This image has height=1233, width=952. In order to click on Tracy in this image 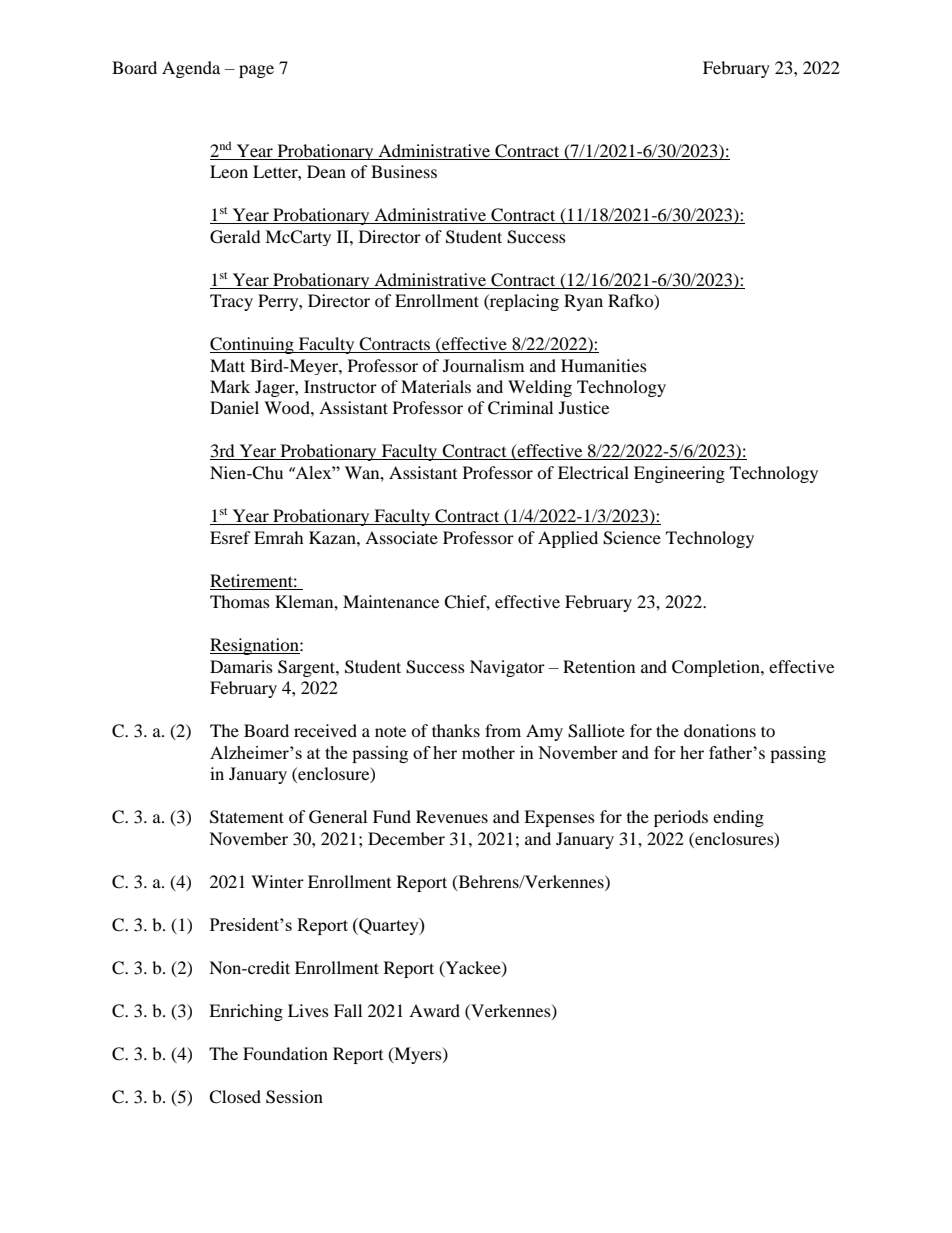, I will do `click(231, 302)`.
